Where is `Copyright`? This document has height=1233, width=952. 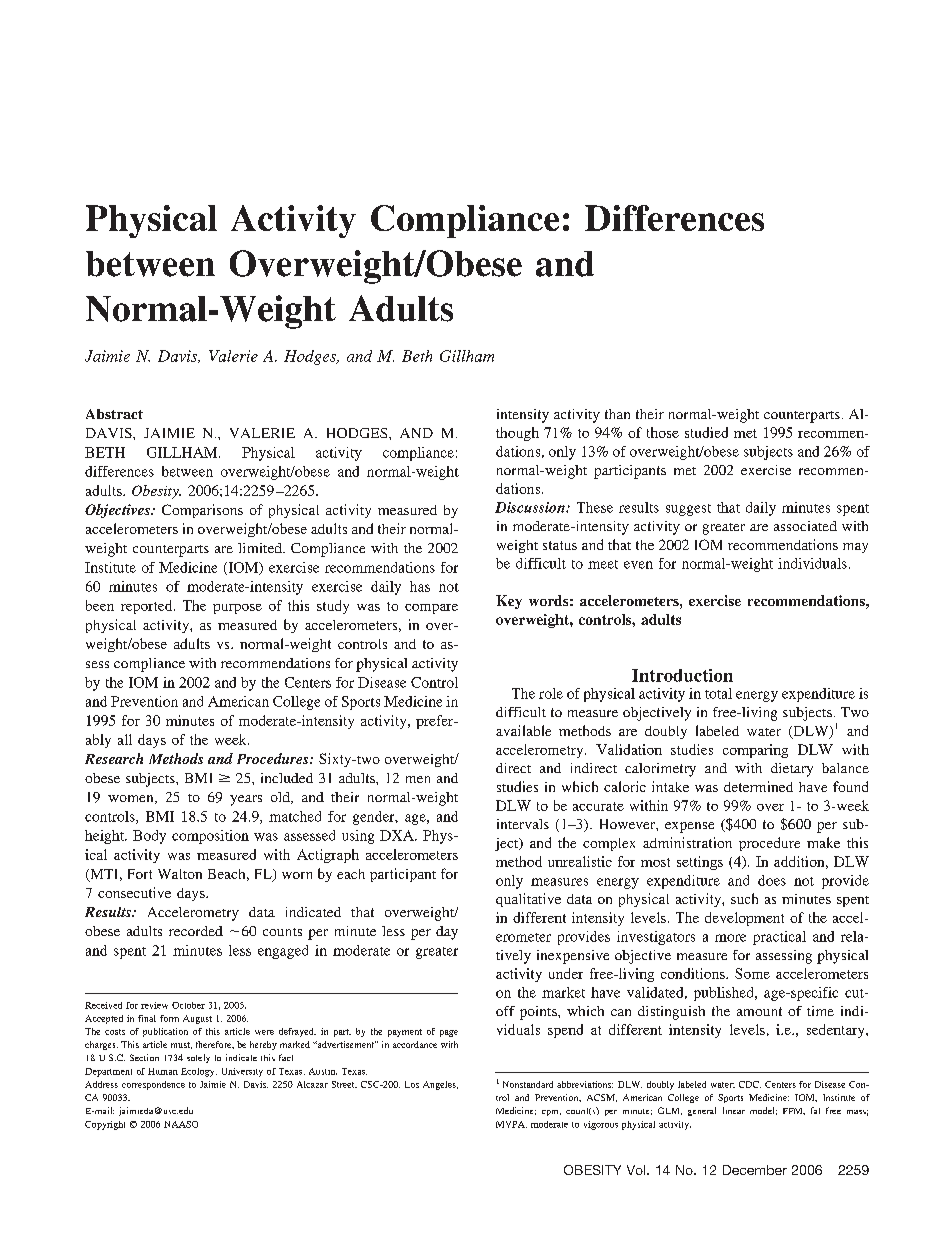 Copyright is located at coordinates (105, 1125).
